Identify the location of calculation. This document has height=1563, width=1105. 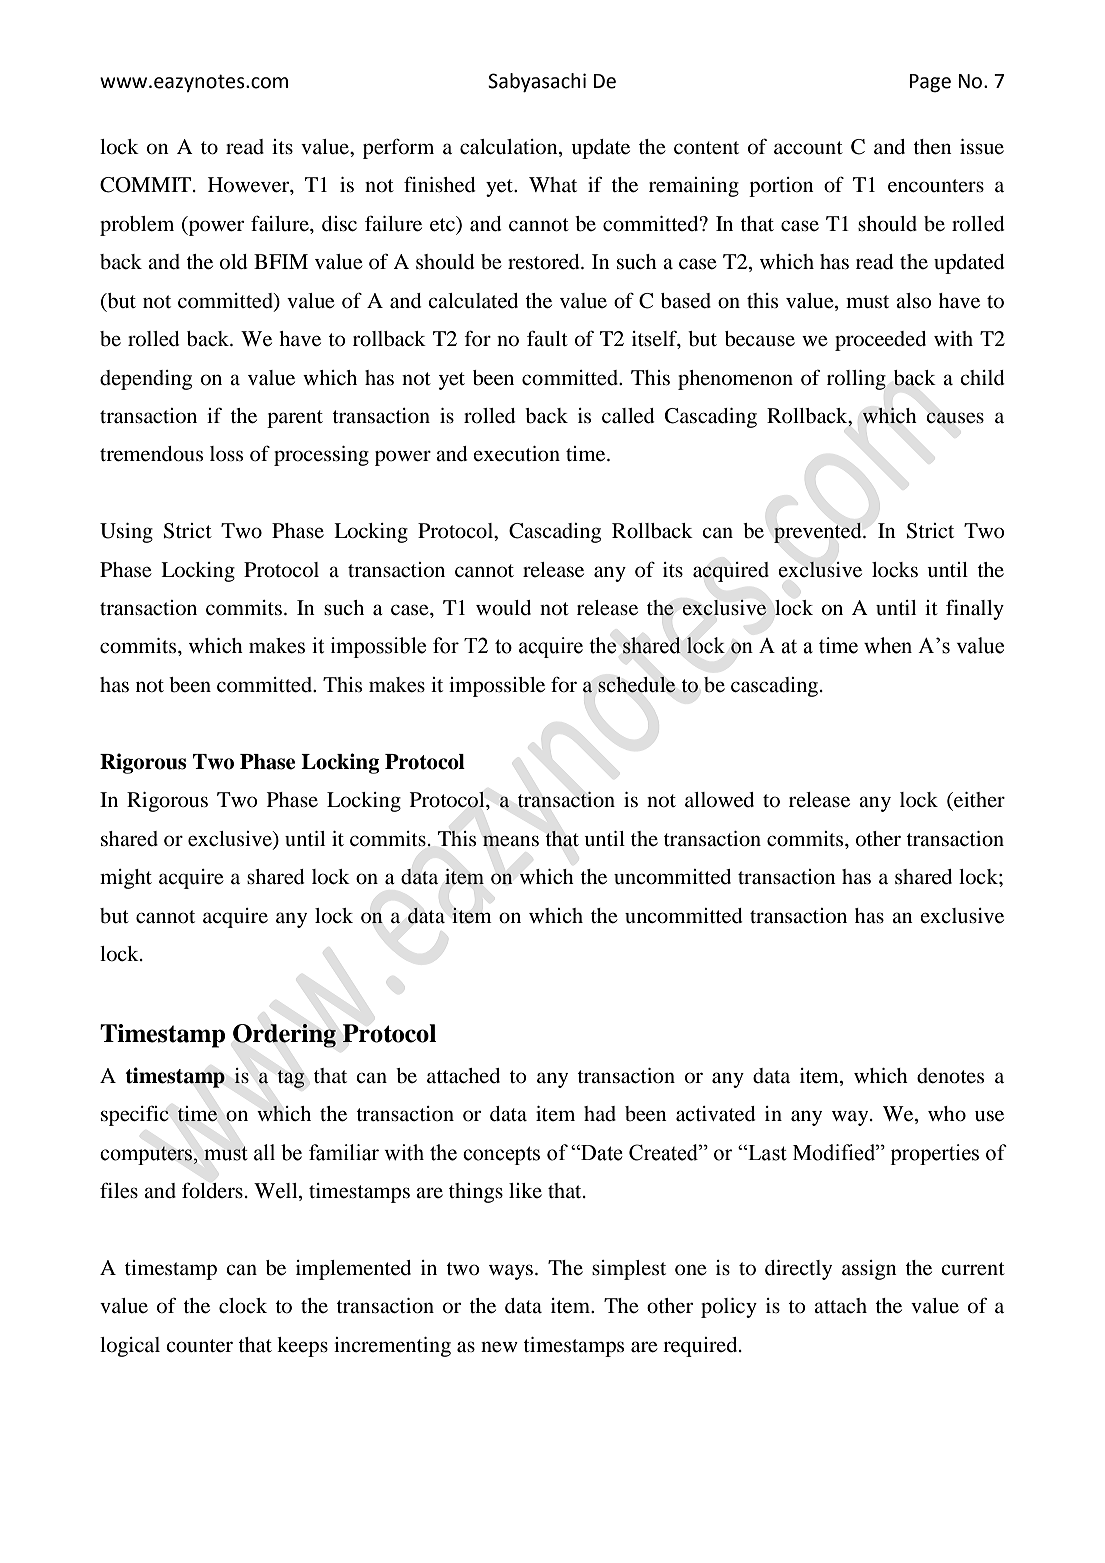
(510, 148).
